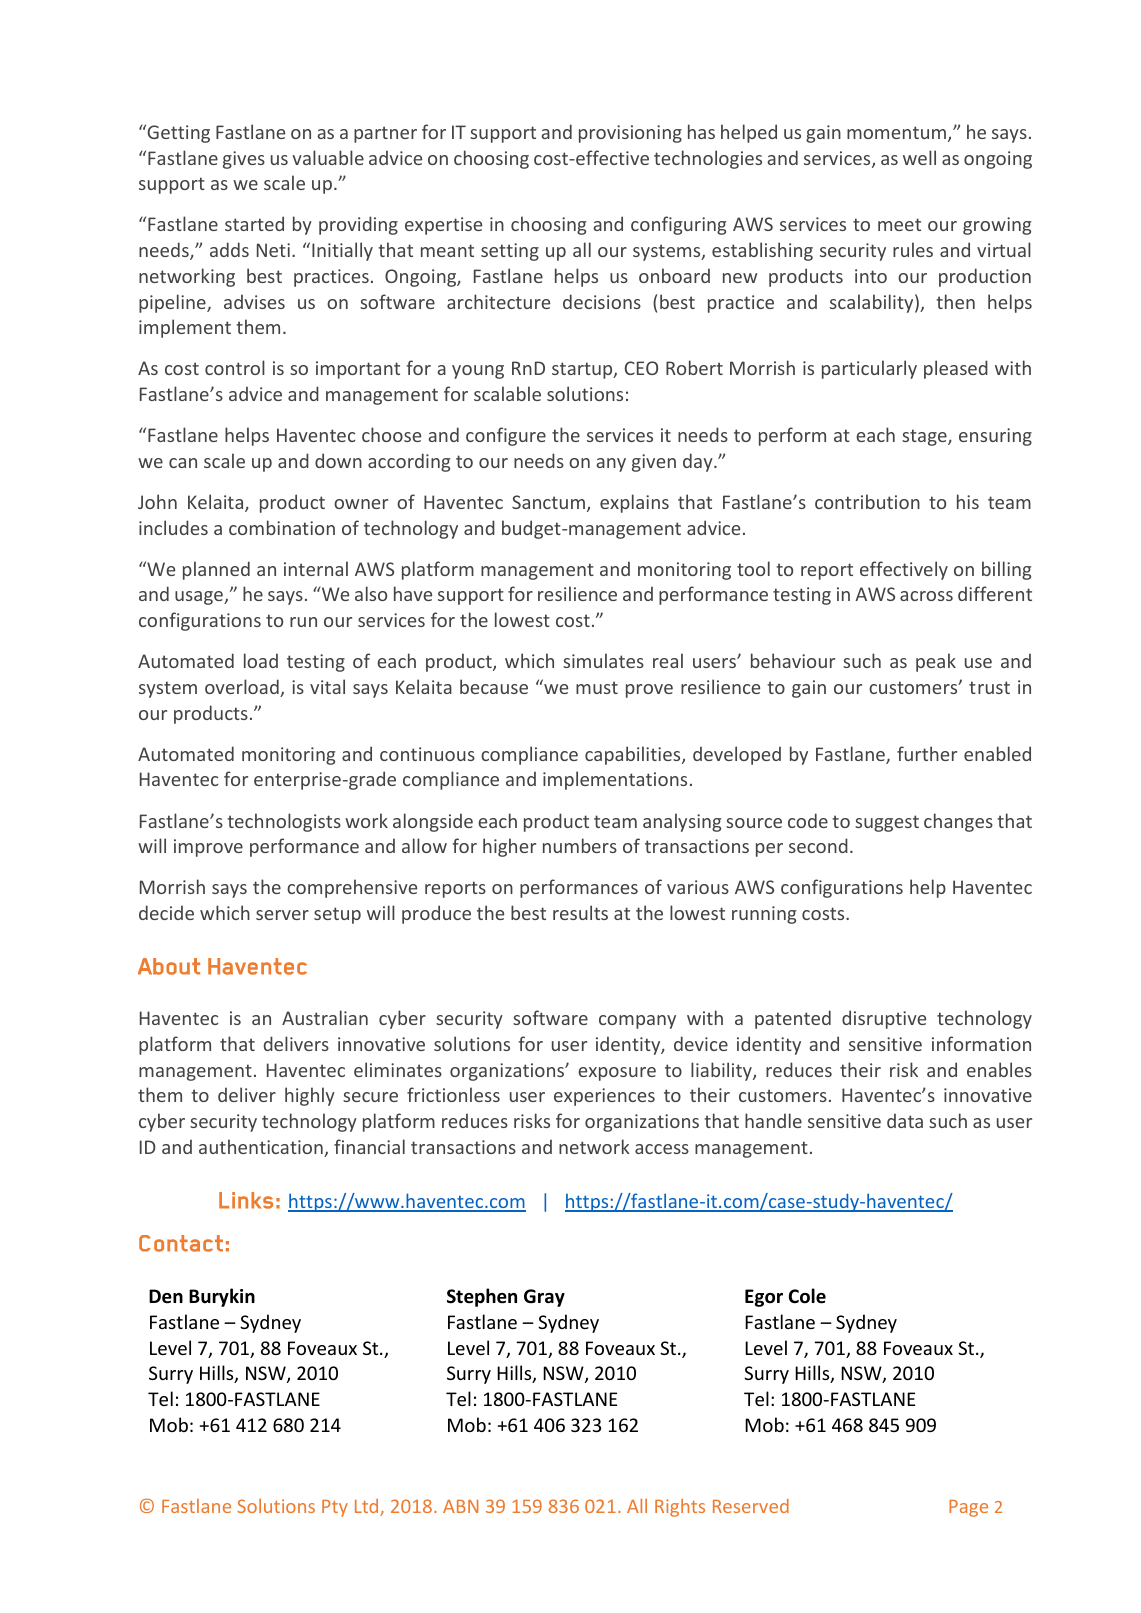 This screenshot has width=1141, height=1613. Describe the element at coordinates (284, 822) in the screenshot. I see `technologists` at that location.
